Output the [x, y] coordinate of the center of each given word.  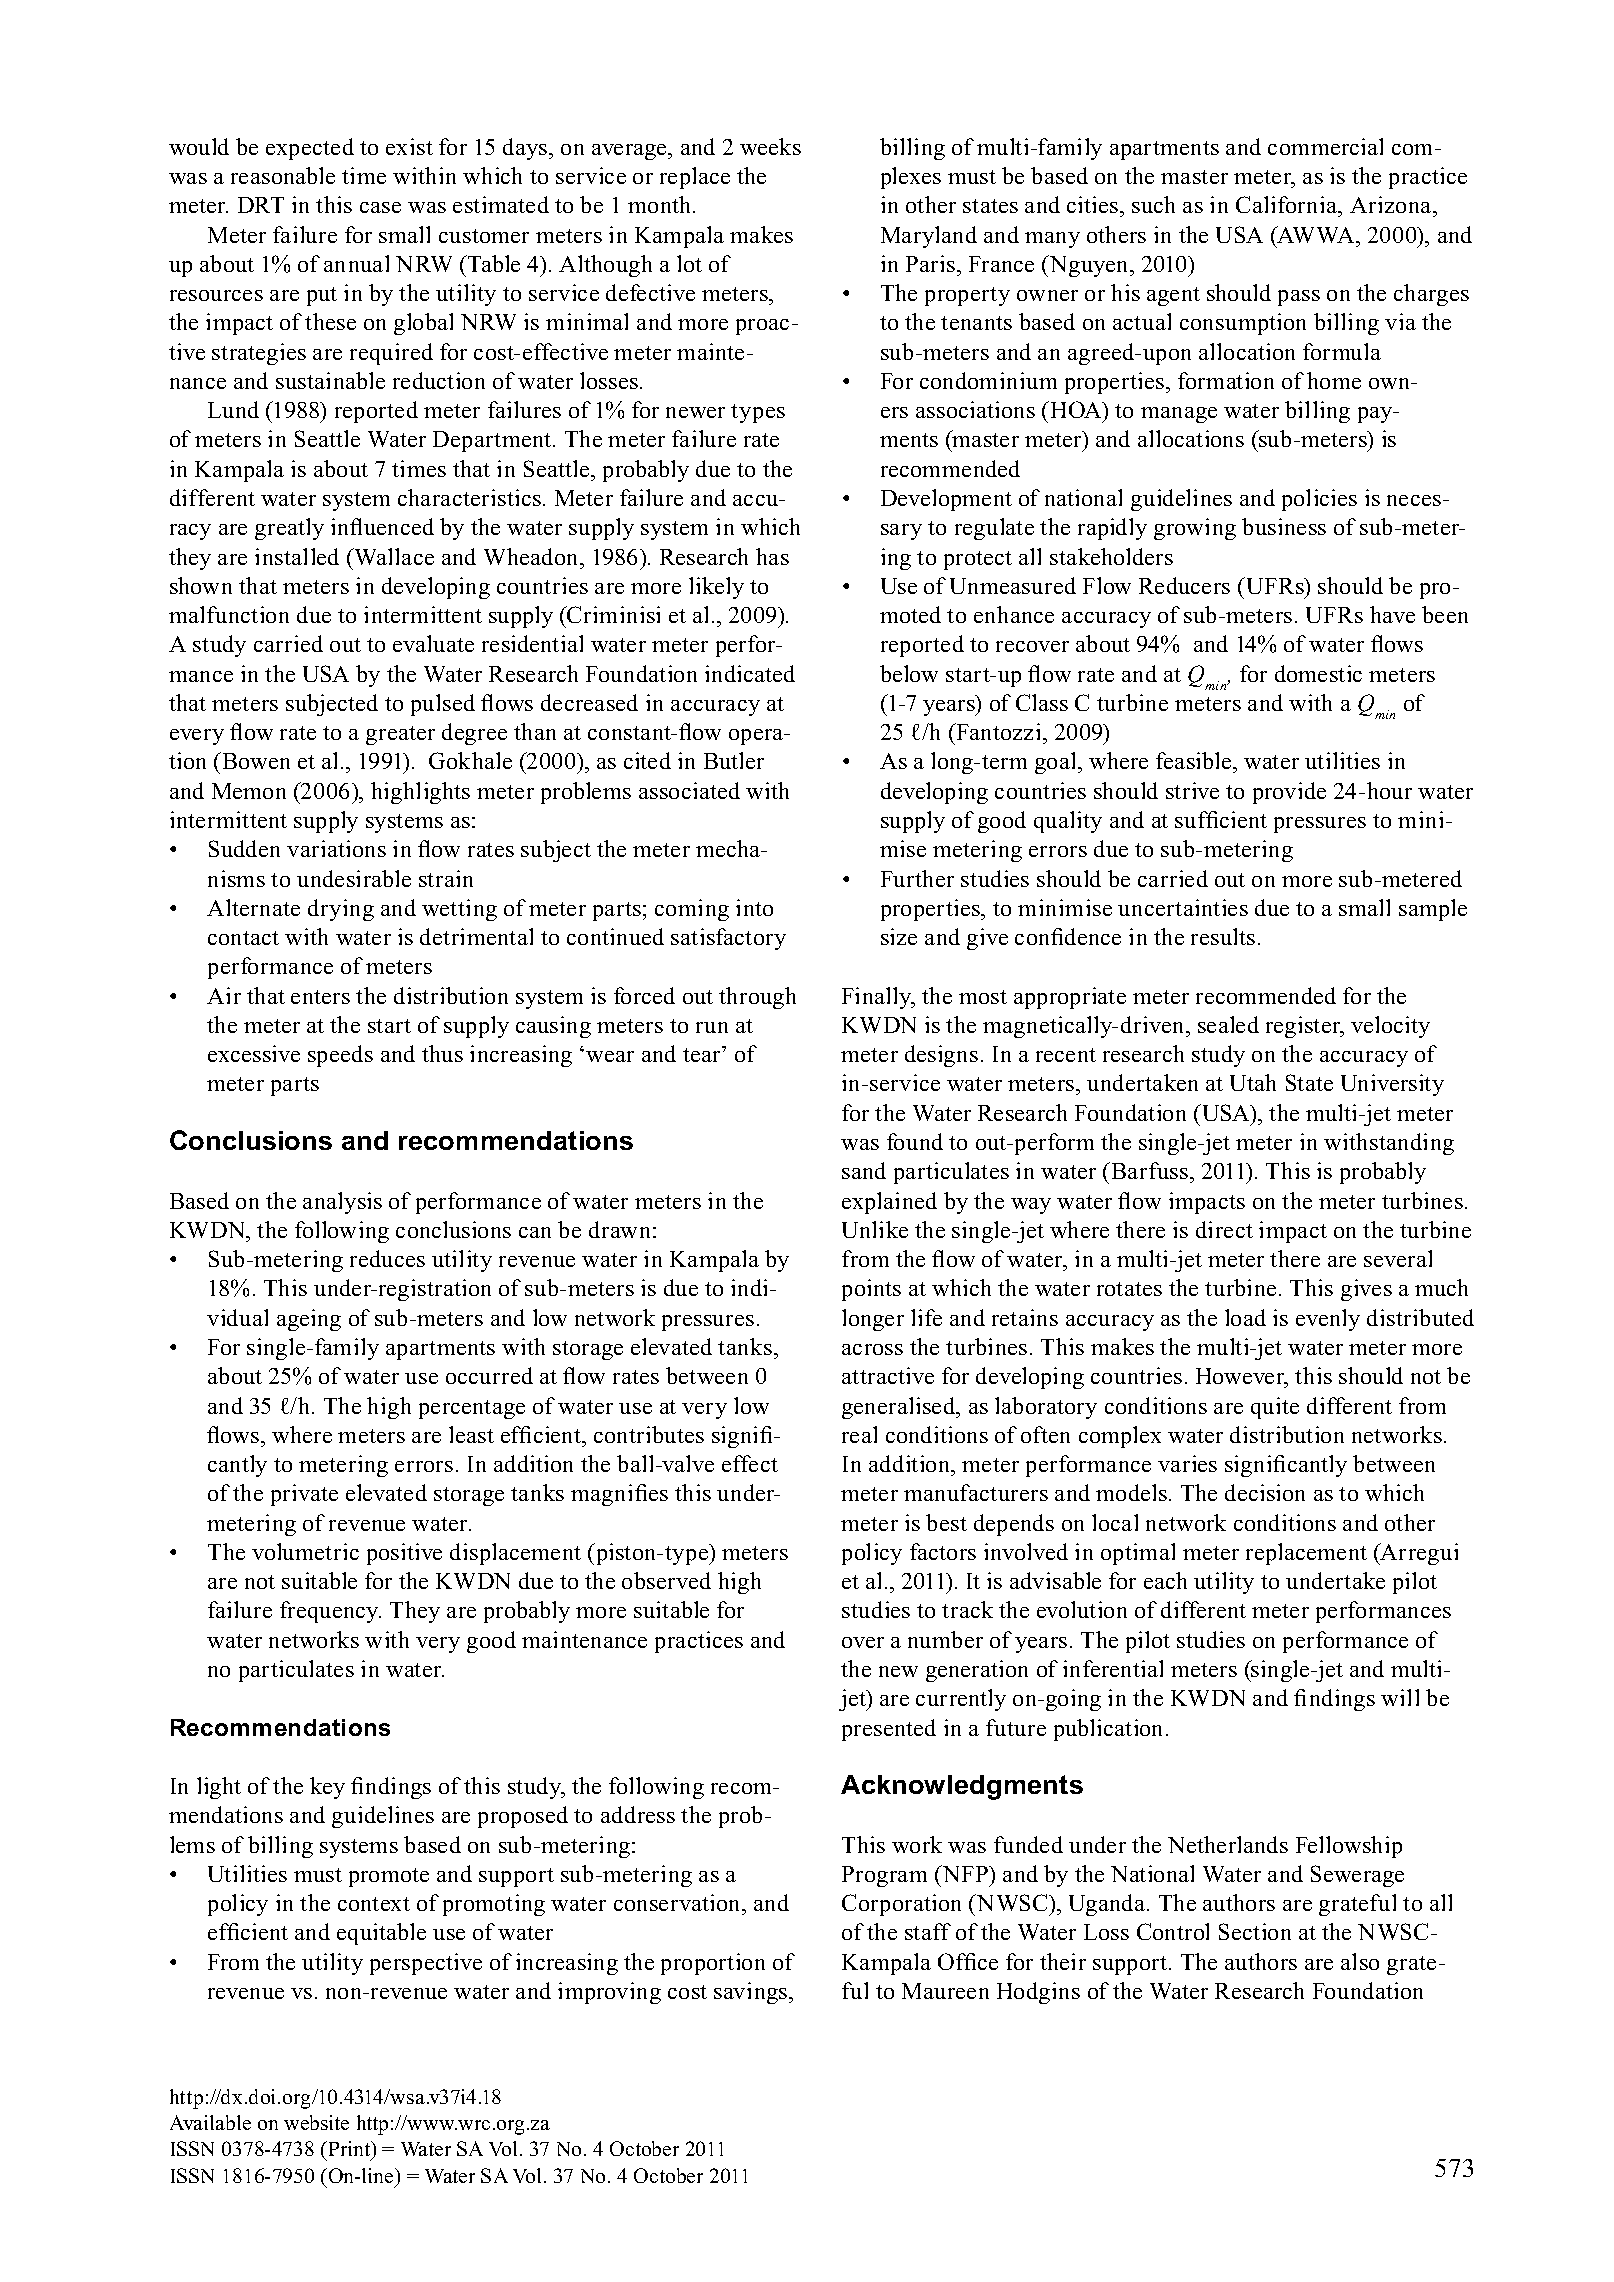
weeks [770, 146]
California [1288, 206]
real [859, 1434]
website [316, 2122]
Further [917, 878]
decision [1265, 1492]
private [304, 1495]
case [380, 207]
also [1360, 1961]
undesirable [354, 878]
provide [1289, 793]
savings [752, 1993]
